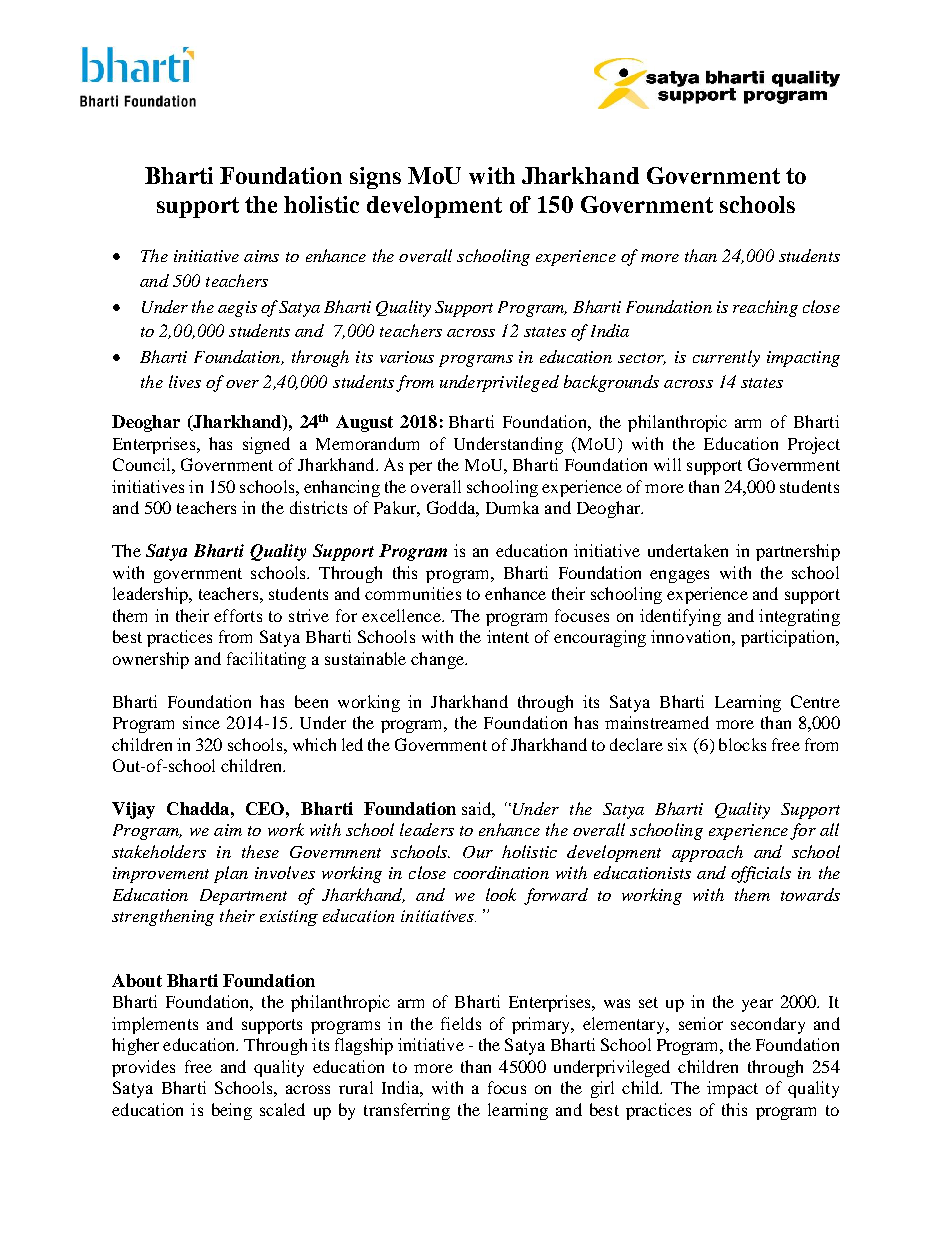  I want to click on August, so click(364, 423).
